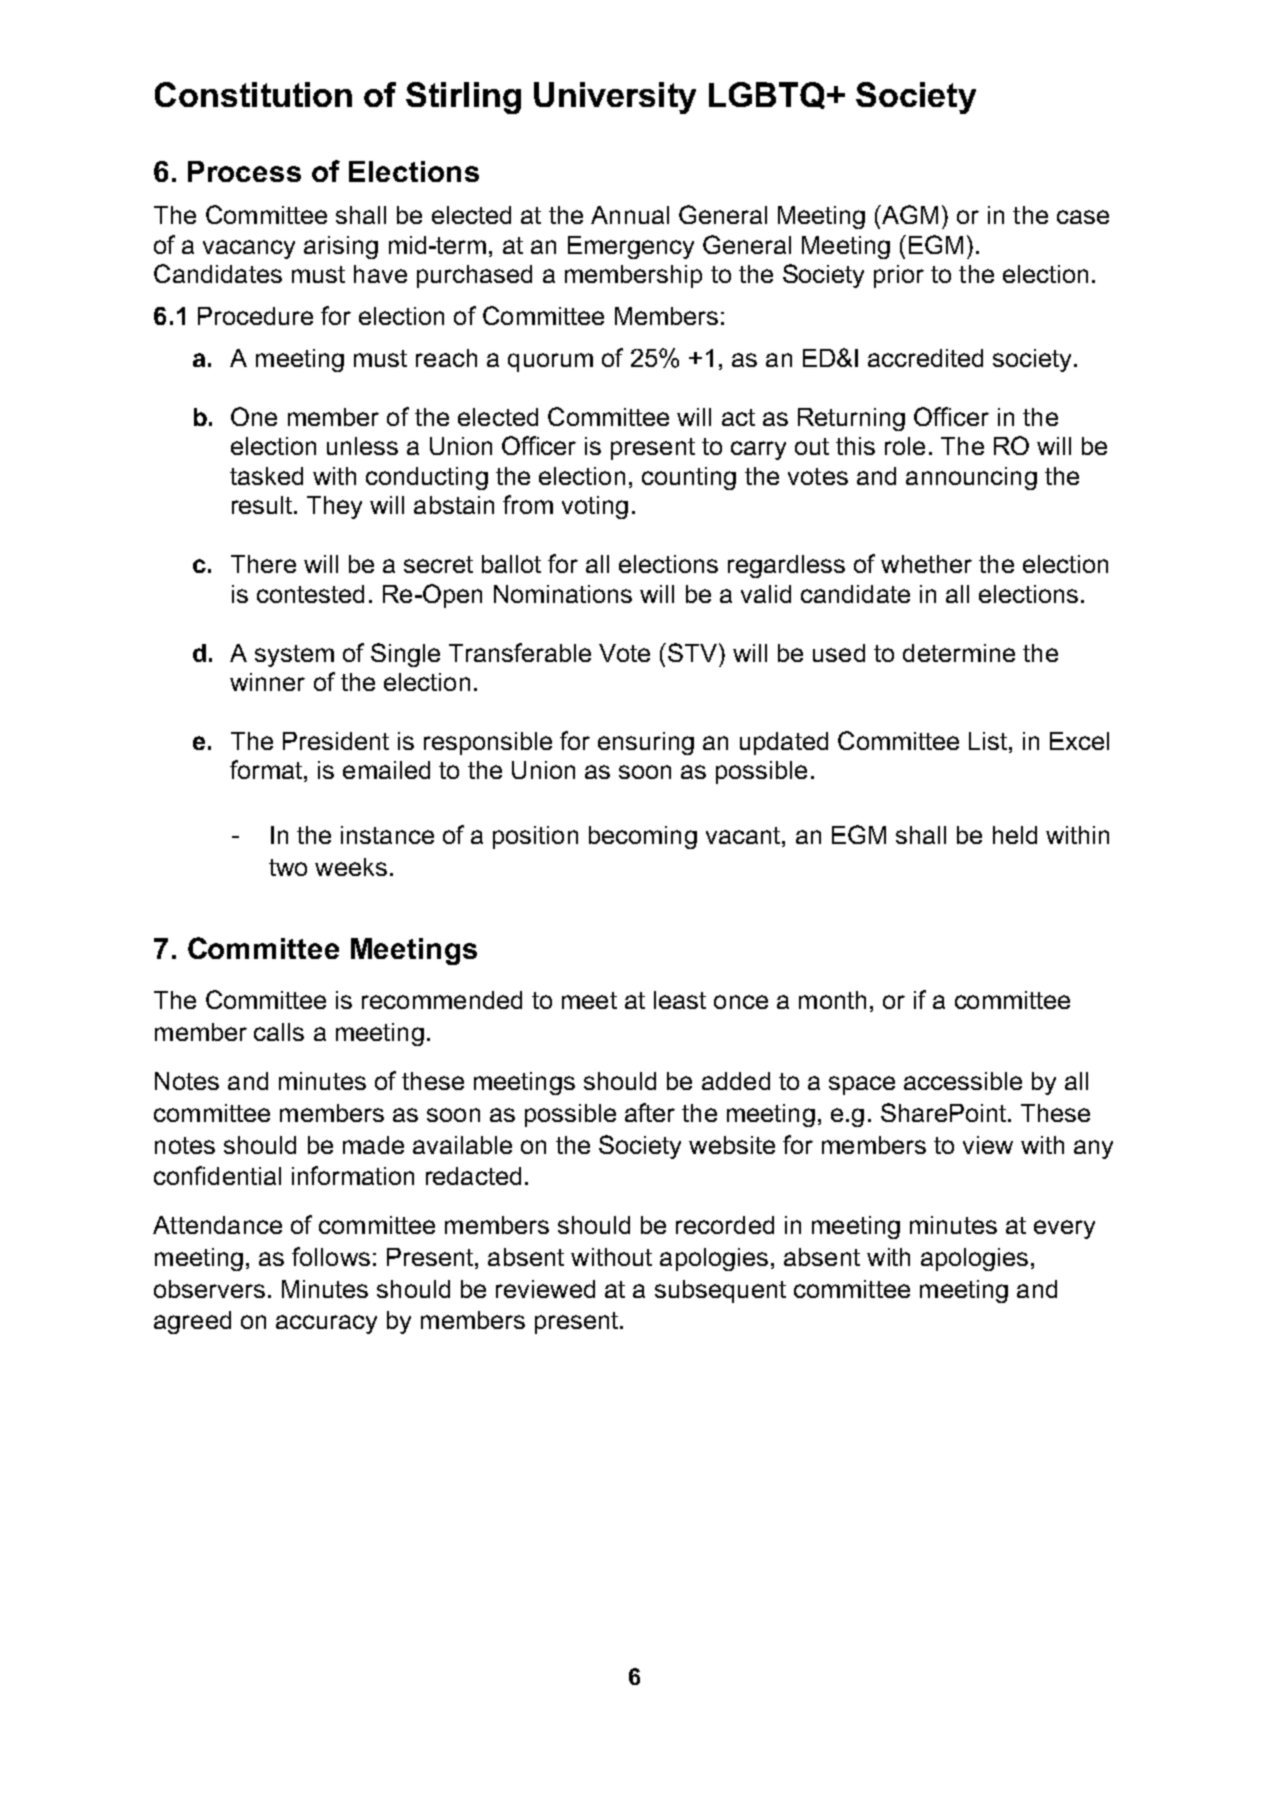 The width and height of the page is (1268, 1795). Describe the element at coordinates (253, 94) in the page. I see `Constitution` at that location.
